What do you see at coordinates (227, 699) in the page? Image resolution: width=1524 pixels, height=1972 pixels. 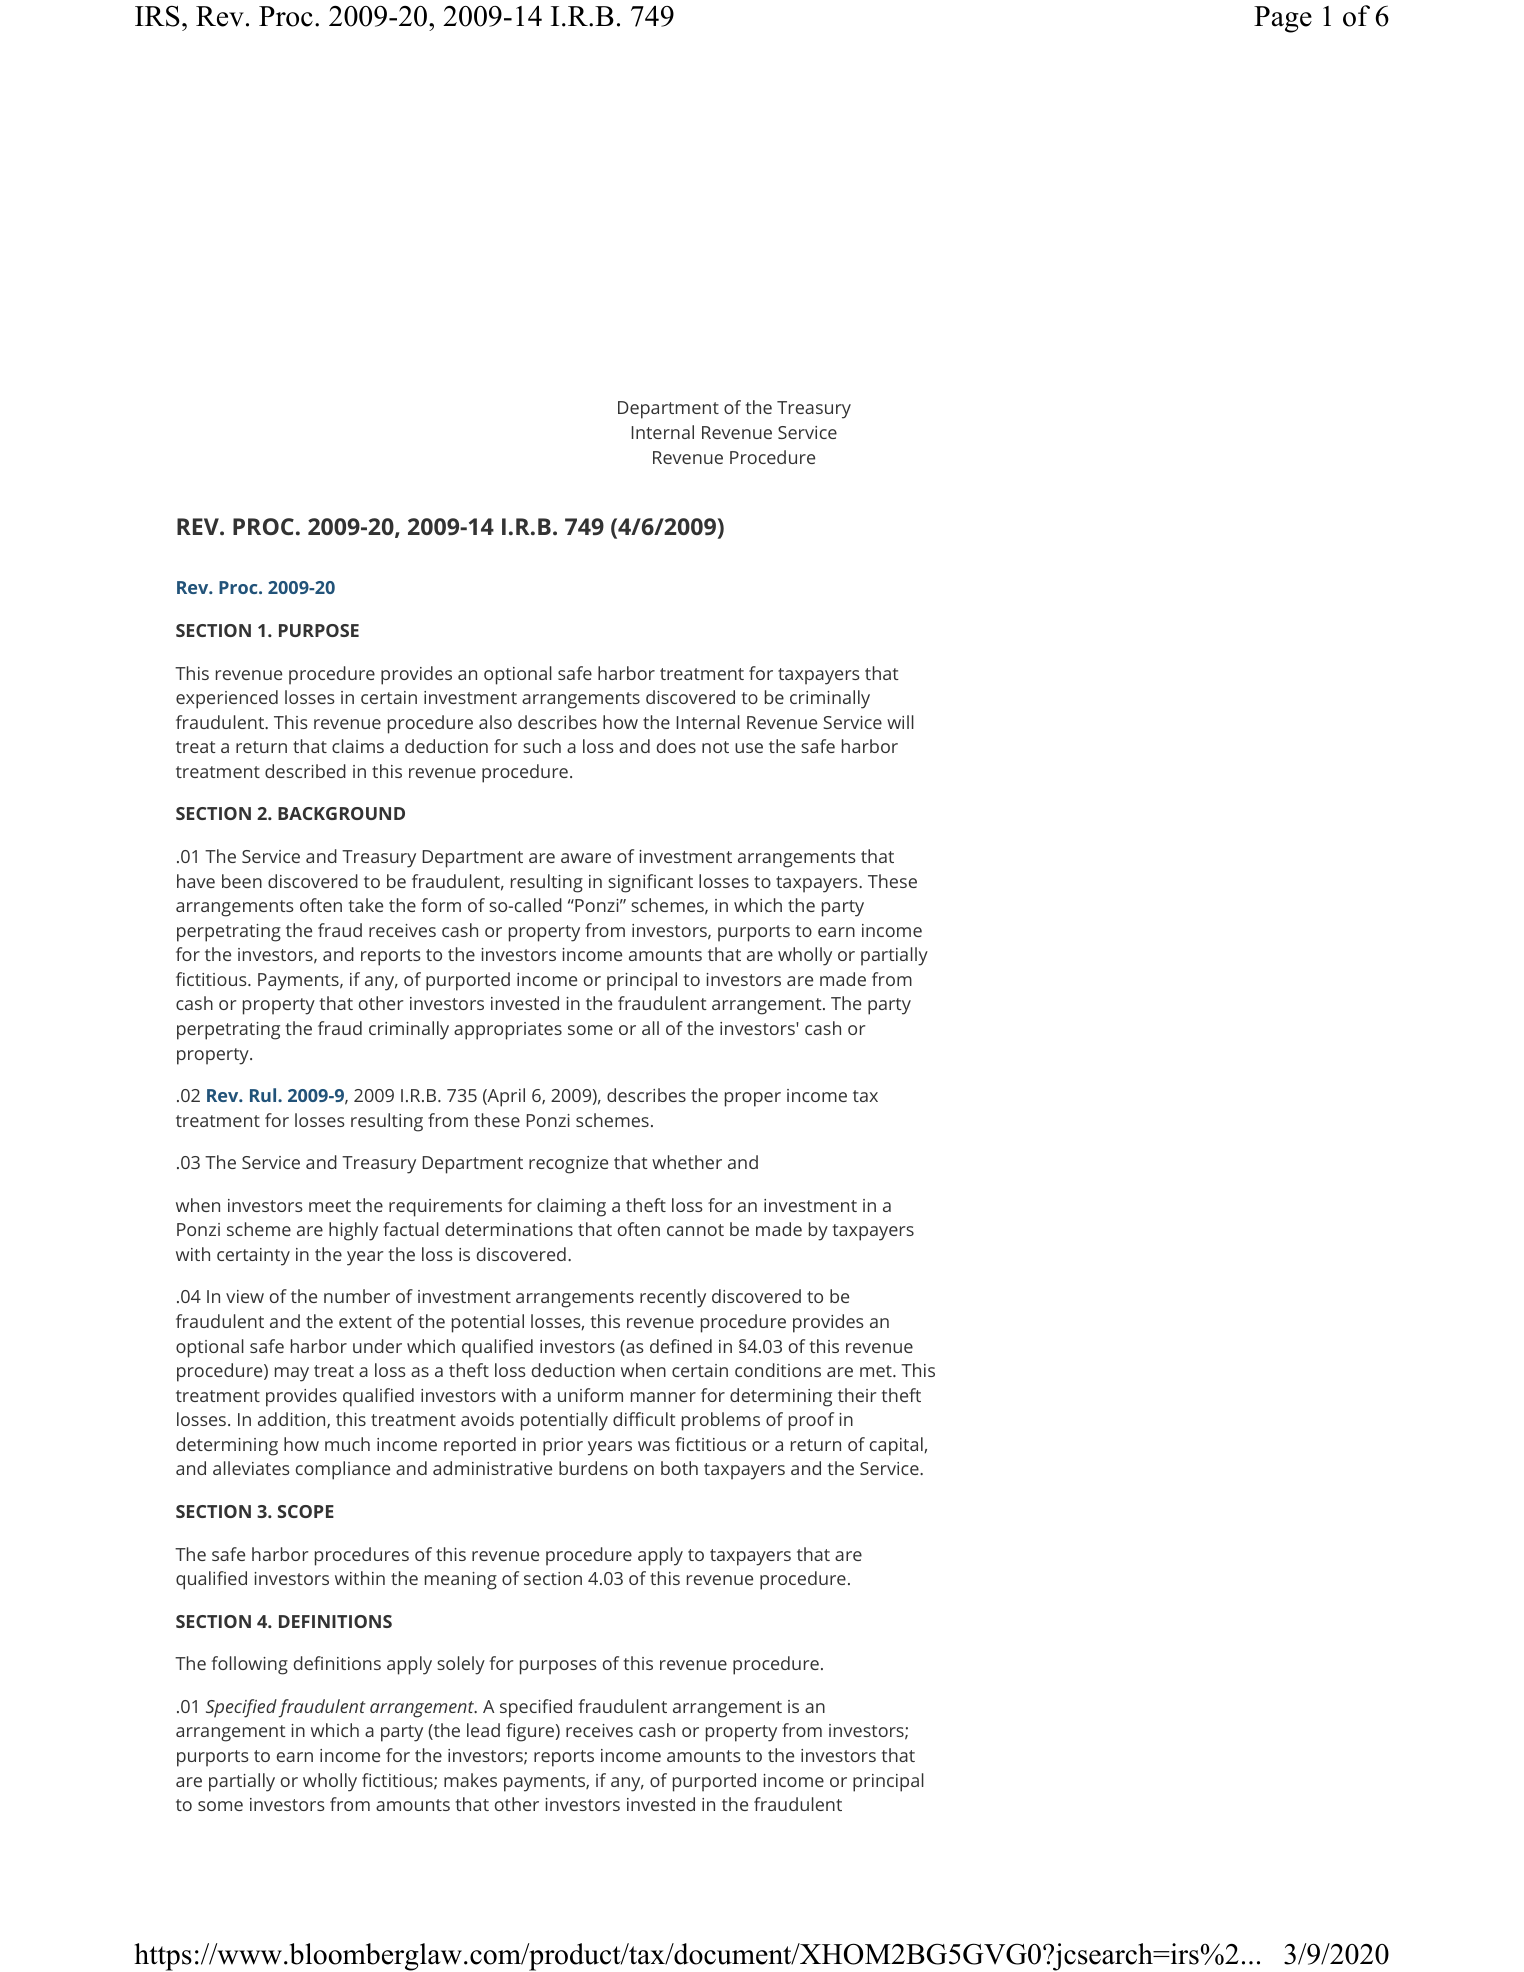 I see `experienced` at bounding box center [227, 699].
